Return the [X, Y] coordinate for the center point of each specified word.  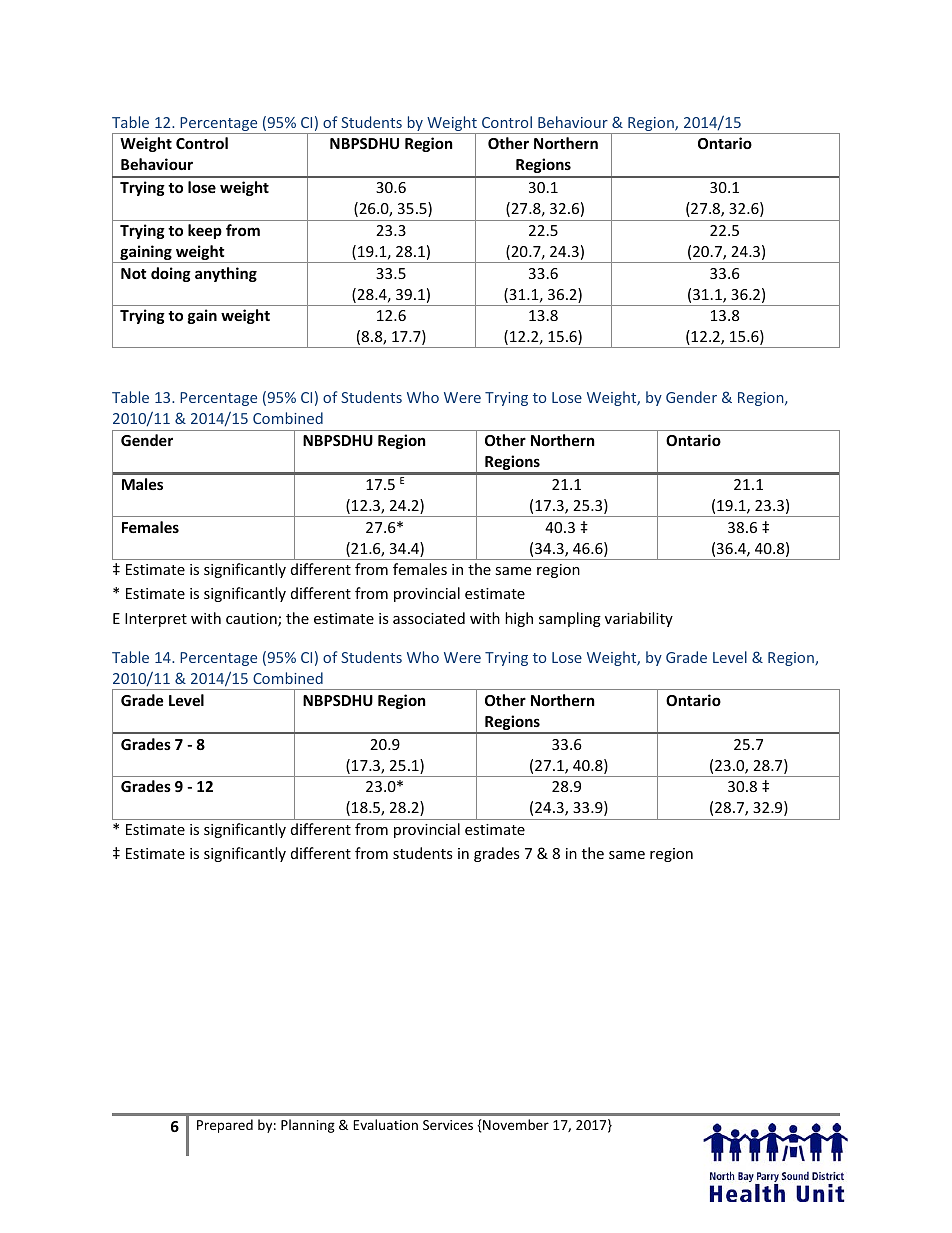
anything [226, 274]
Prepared [225, 1126]
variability [639, 619]
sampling [570, 619]
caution [252, 620]
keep [205, 231]
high [519, 619]
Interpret [156, 620]
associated [429, 618]
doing [171, 274]
